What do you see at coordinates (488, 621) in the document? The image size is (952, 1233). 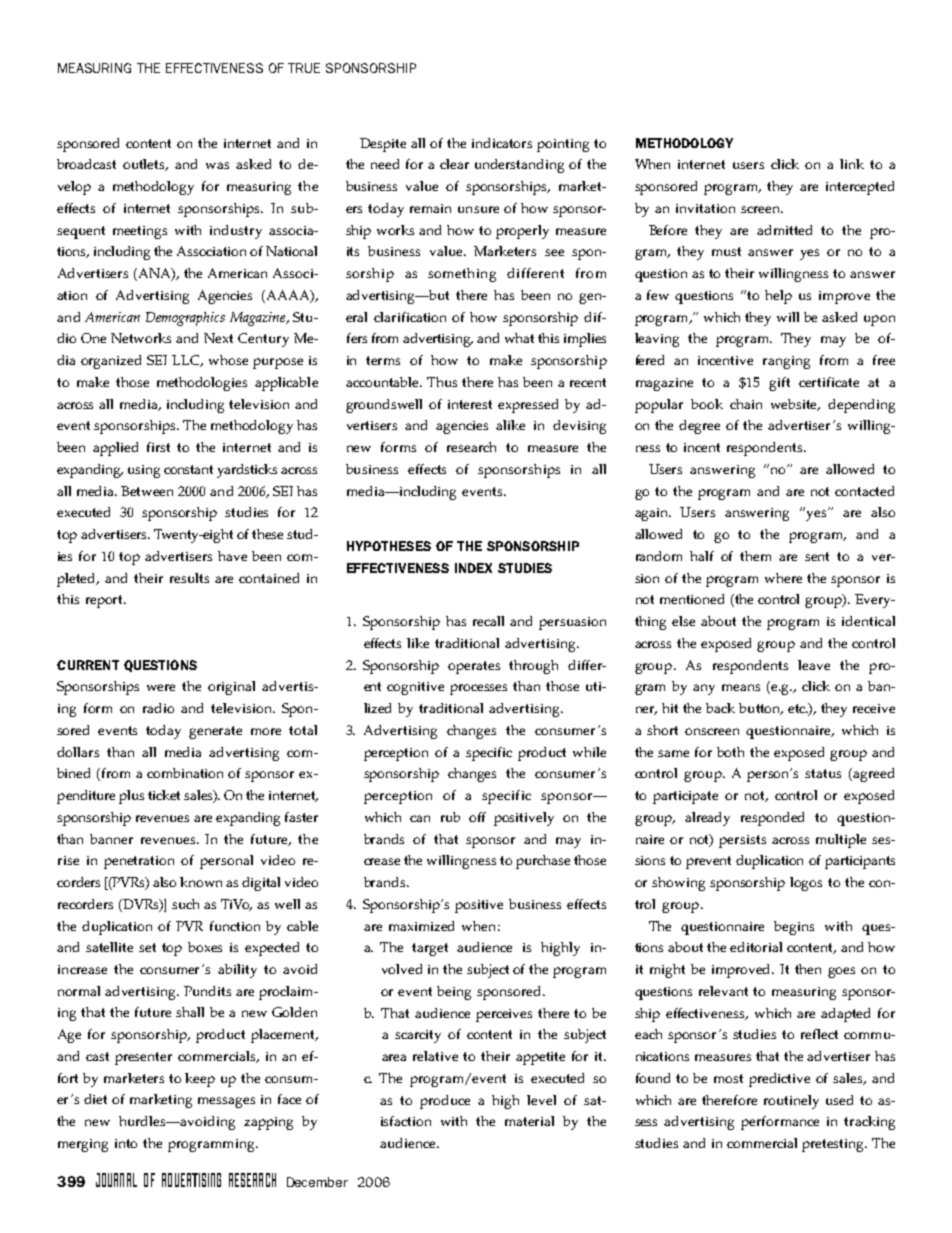 I see `recall` at bounding box center [488, 621].
